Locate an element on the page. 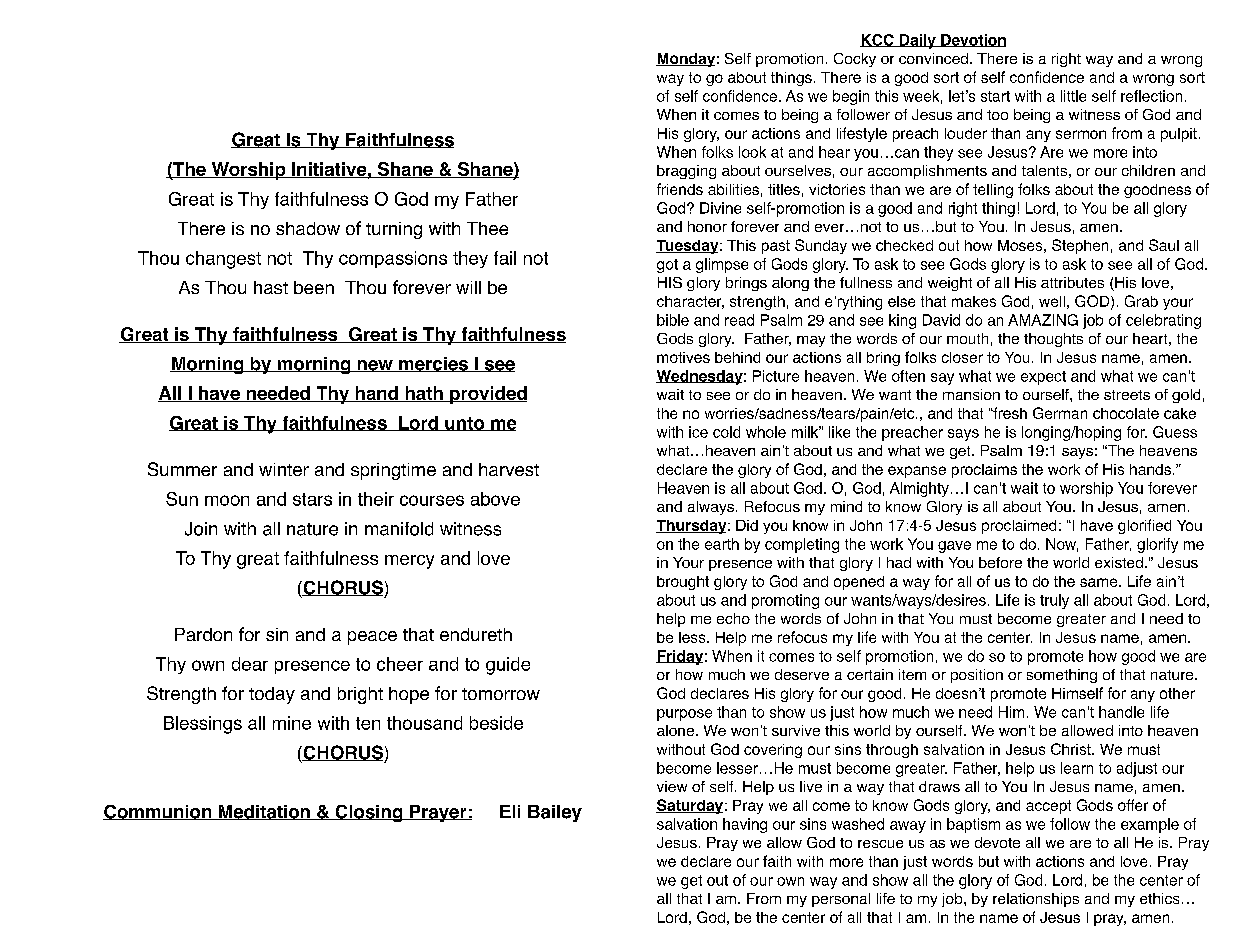  purpose is located at coordinates (684, 715).
